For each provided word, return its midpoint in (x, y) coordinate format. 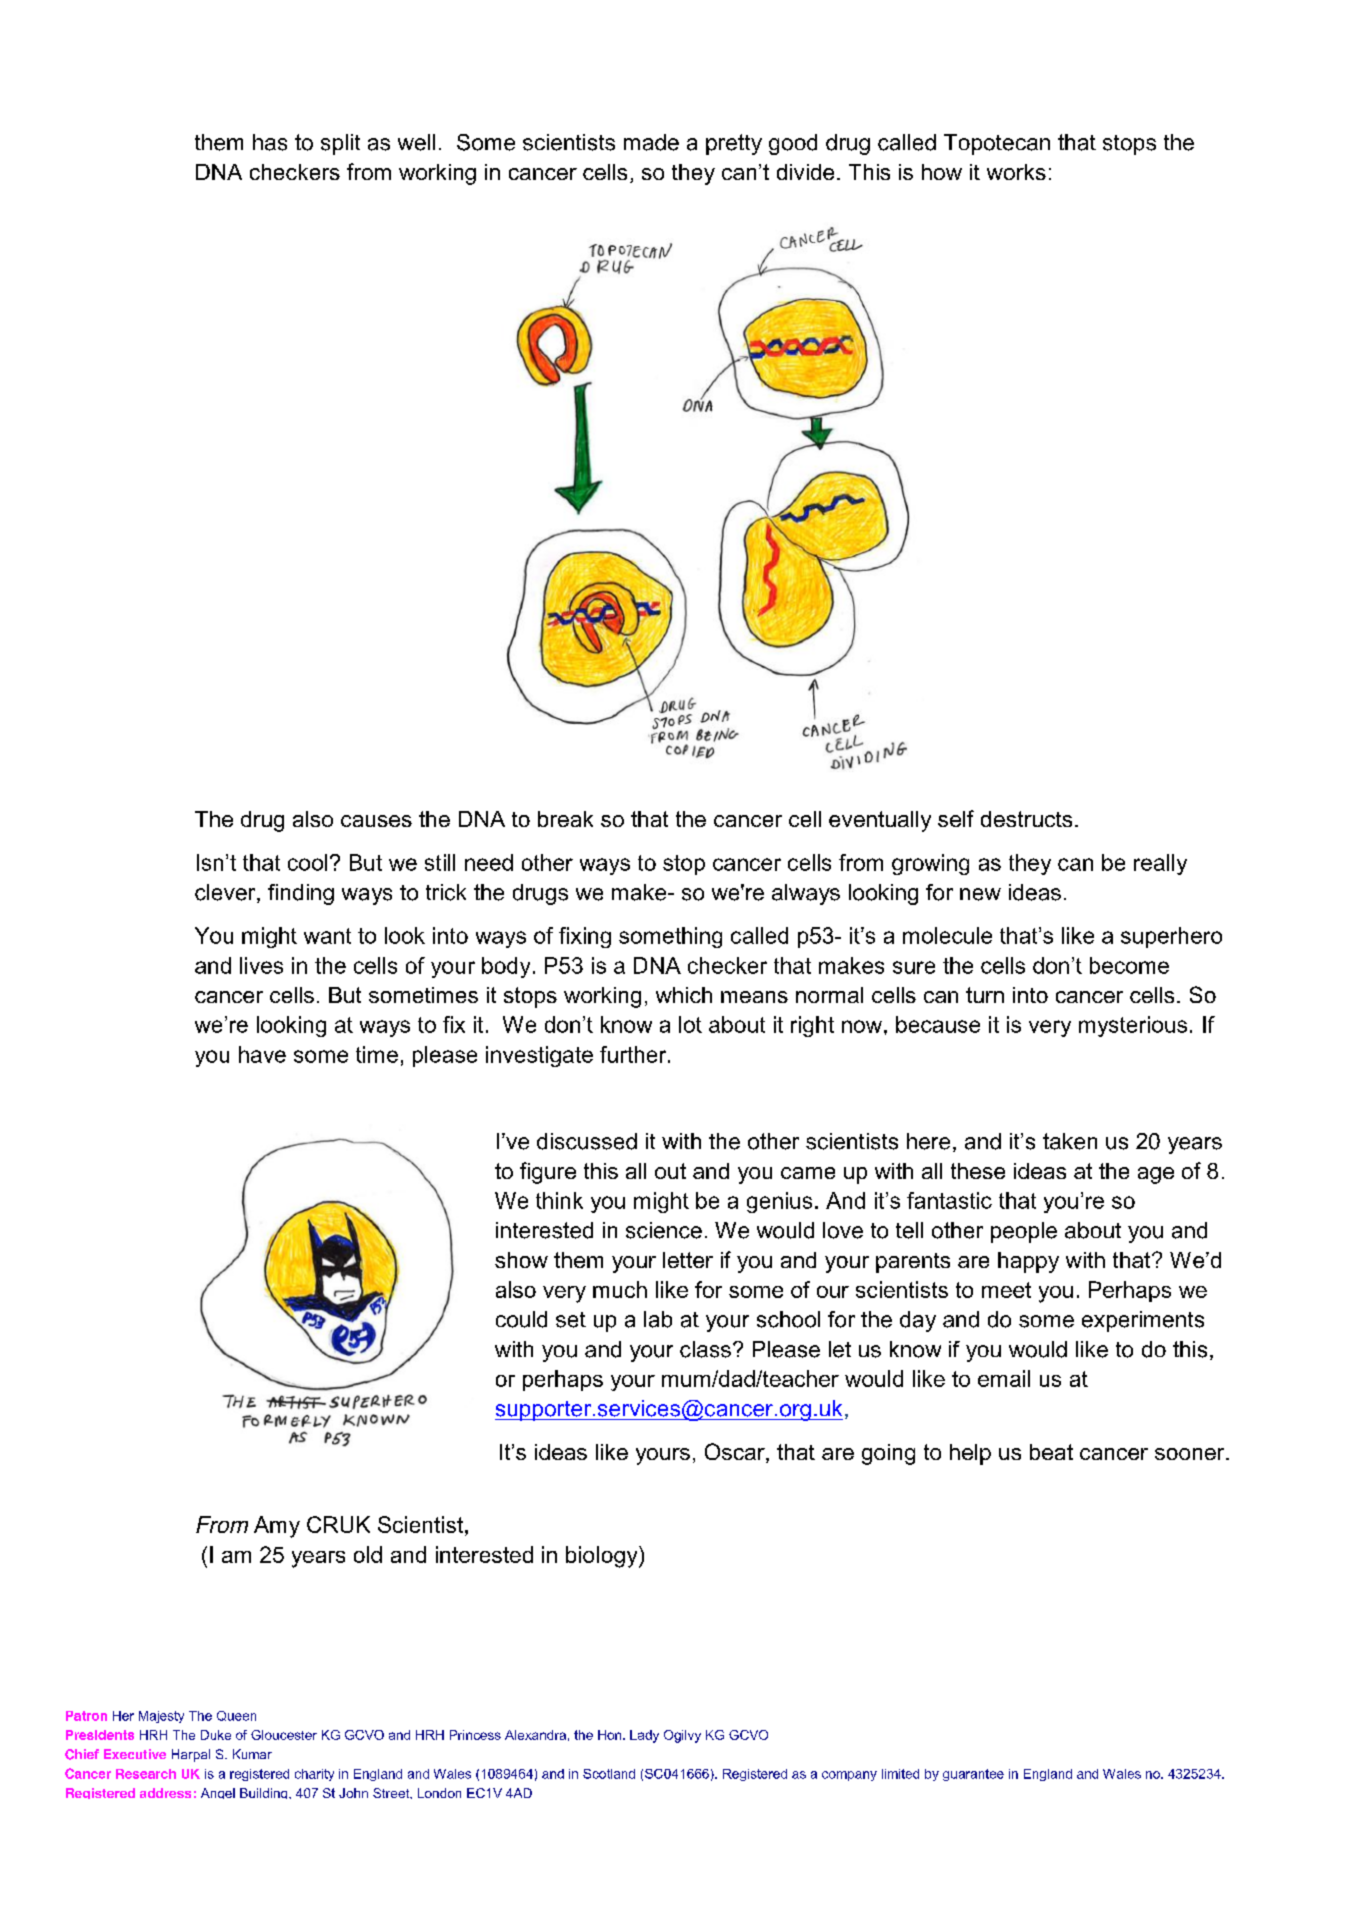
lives (261, 965)
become (1129, 965)
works (1016, 172)
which (684, 995)
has (270, 142)
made (651, 142)
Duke (216, 1735)
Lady (644, 1736)
